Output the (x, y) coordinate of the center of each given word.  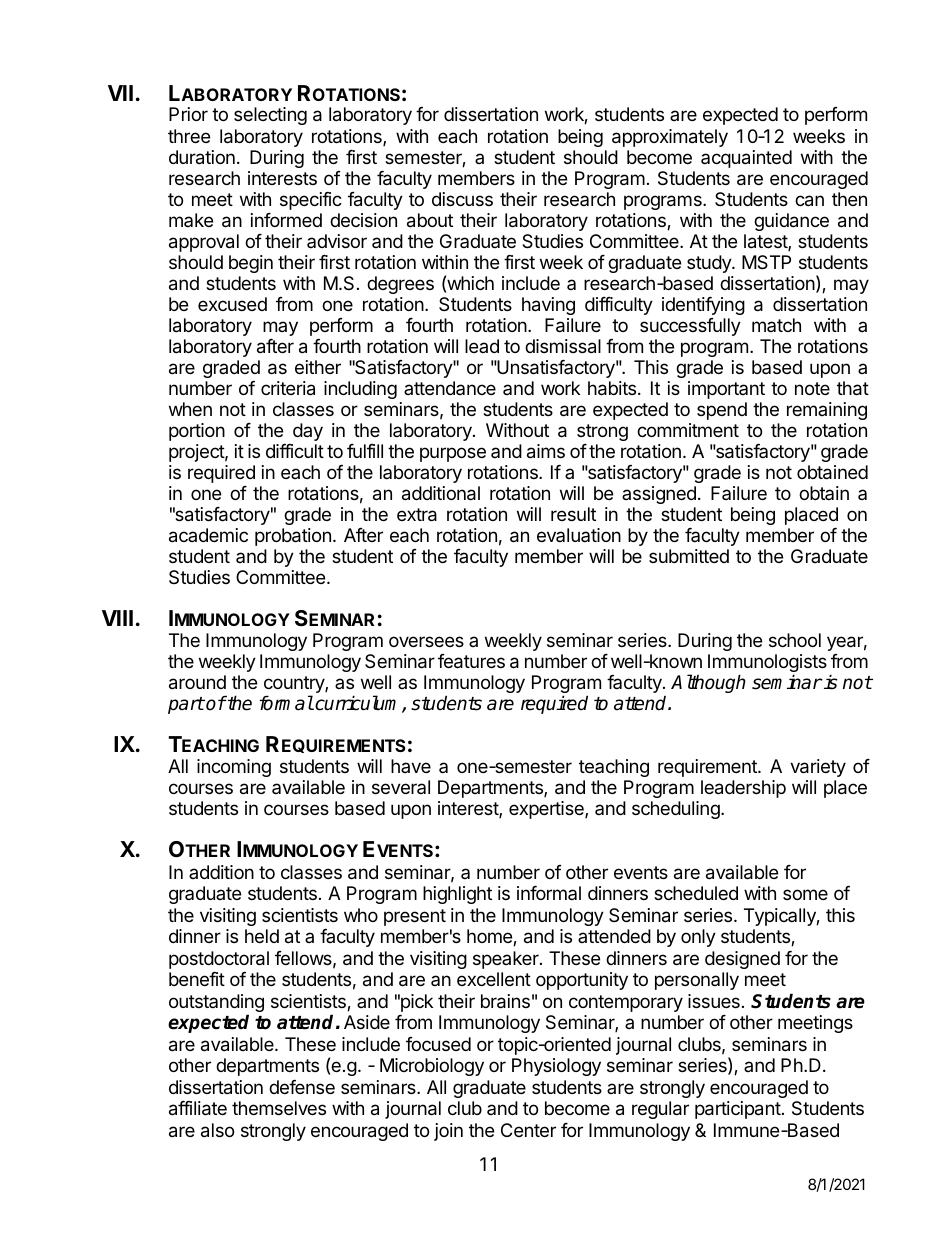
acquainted (746, 159)
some (805, 894)
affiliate (198, 1108)
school (795, 640)
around (197, 682)
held (262, 936)
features (471, 661)
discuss (462, 199)
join (448, 1132)
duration (202, 157)
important (726, 390)
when (190, 409)
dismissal (563, 346)
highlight (457, 895)
